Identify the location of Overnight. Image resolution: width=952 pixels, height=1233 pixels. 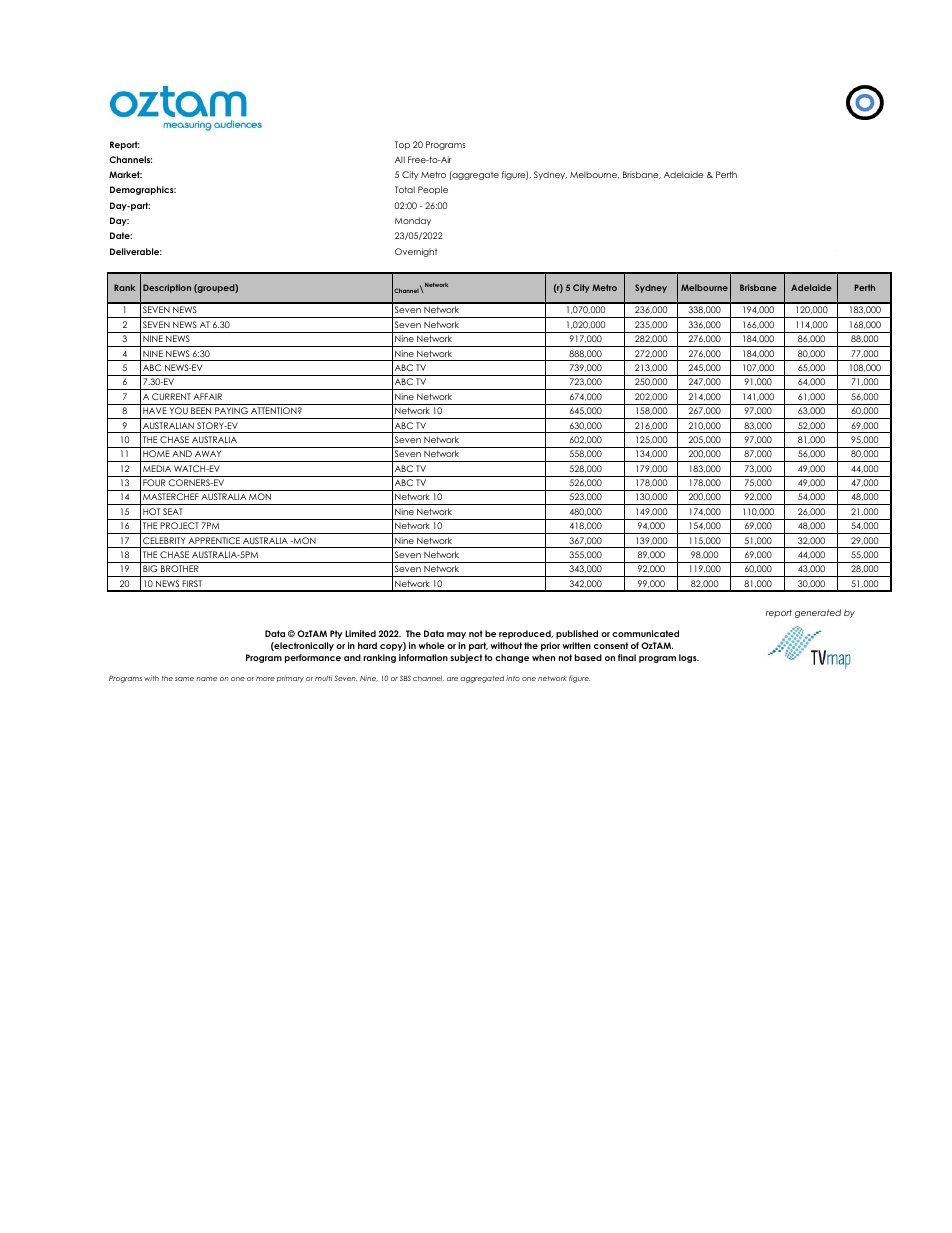
(416, 252).
